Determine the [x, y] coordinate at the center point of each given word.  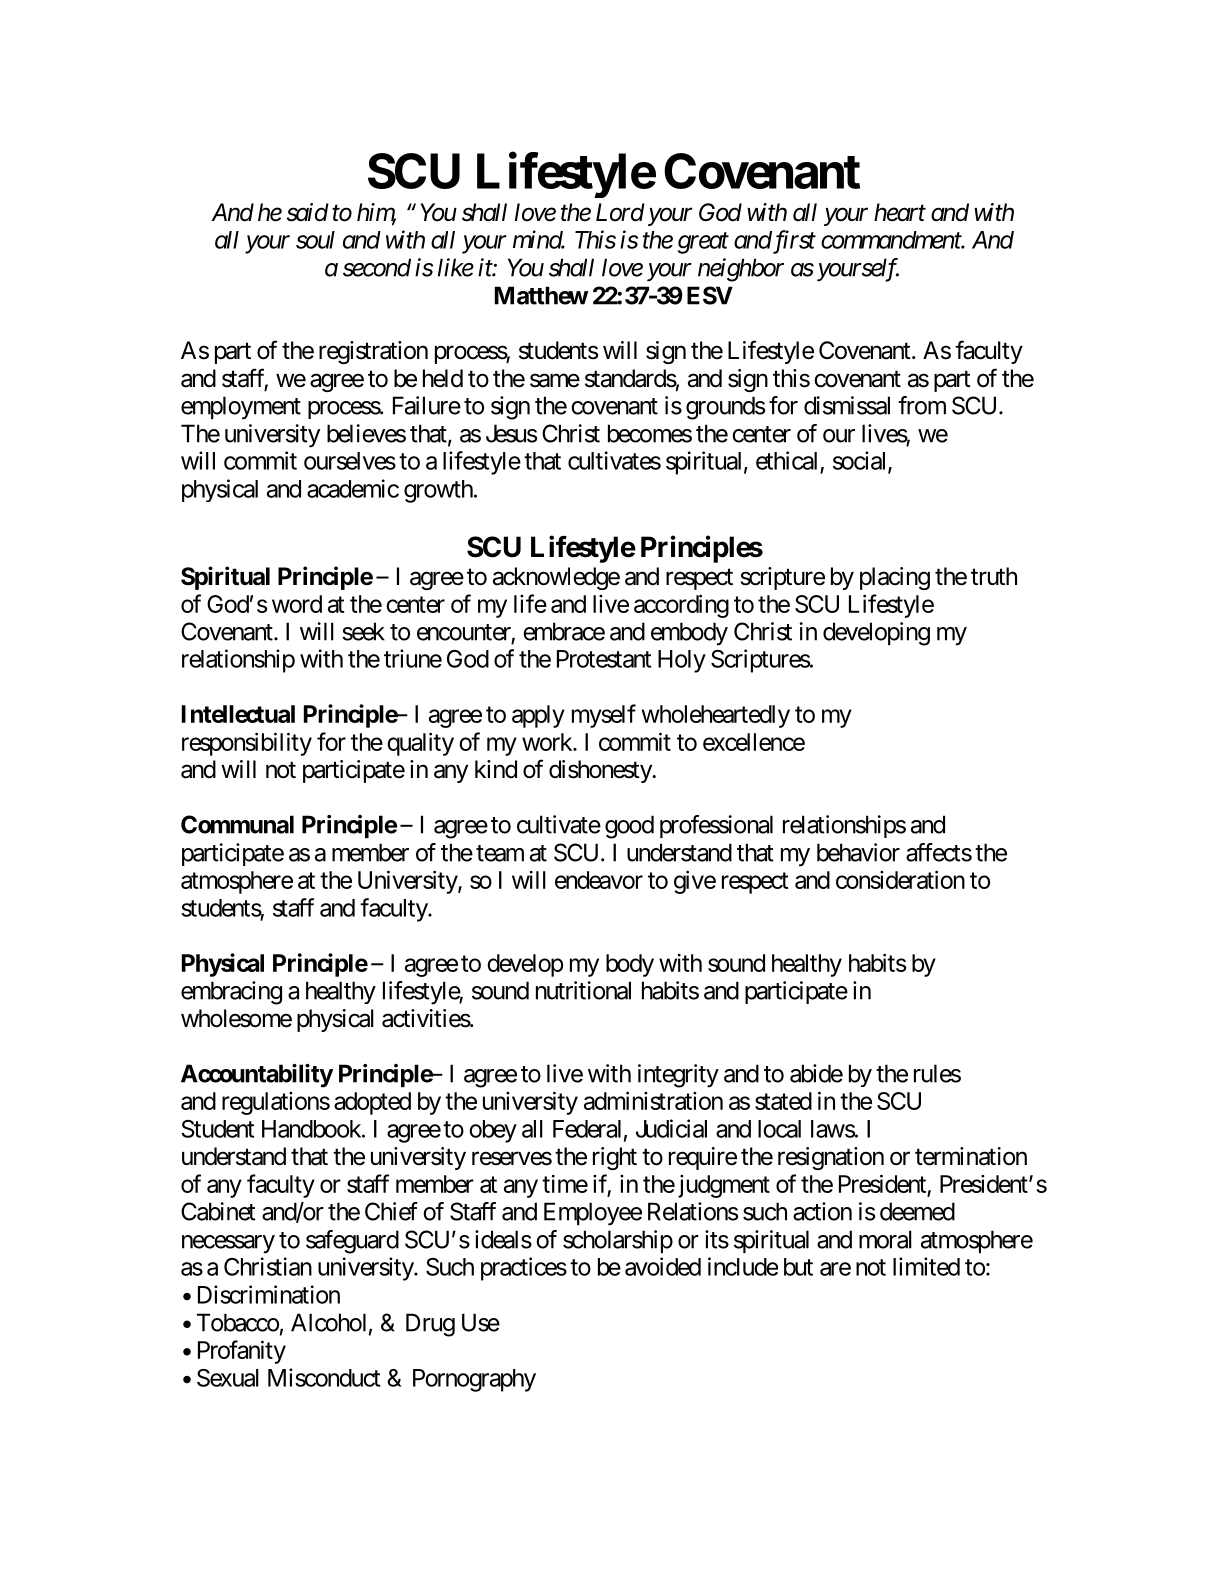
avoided [663, 1266]
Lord [620, 212]
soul [315, 240]
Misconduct [324, 1377]
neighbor [741, 270]
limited [926, 1266]
